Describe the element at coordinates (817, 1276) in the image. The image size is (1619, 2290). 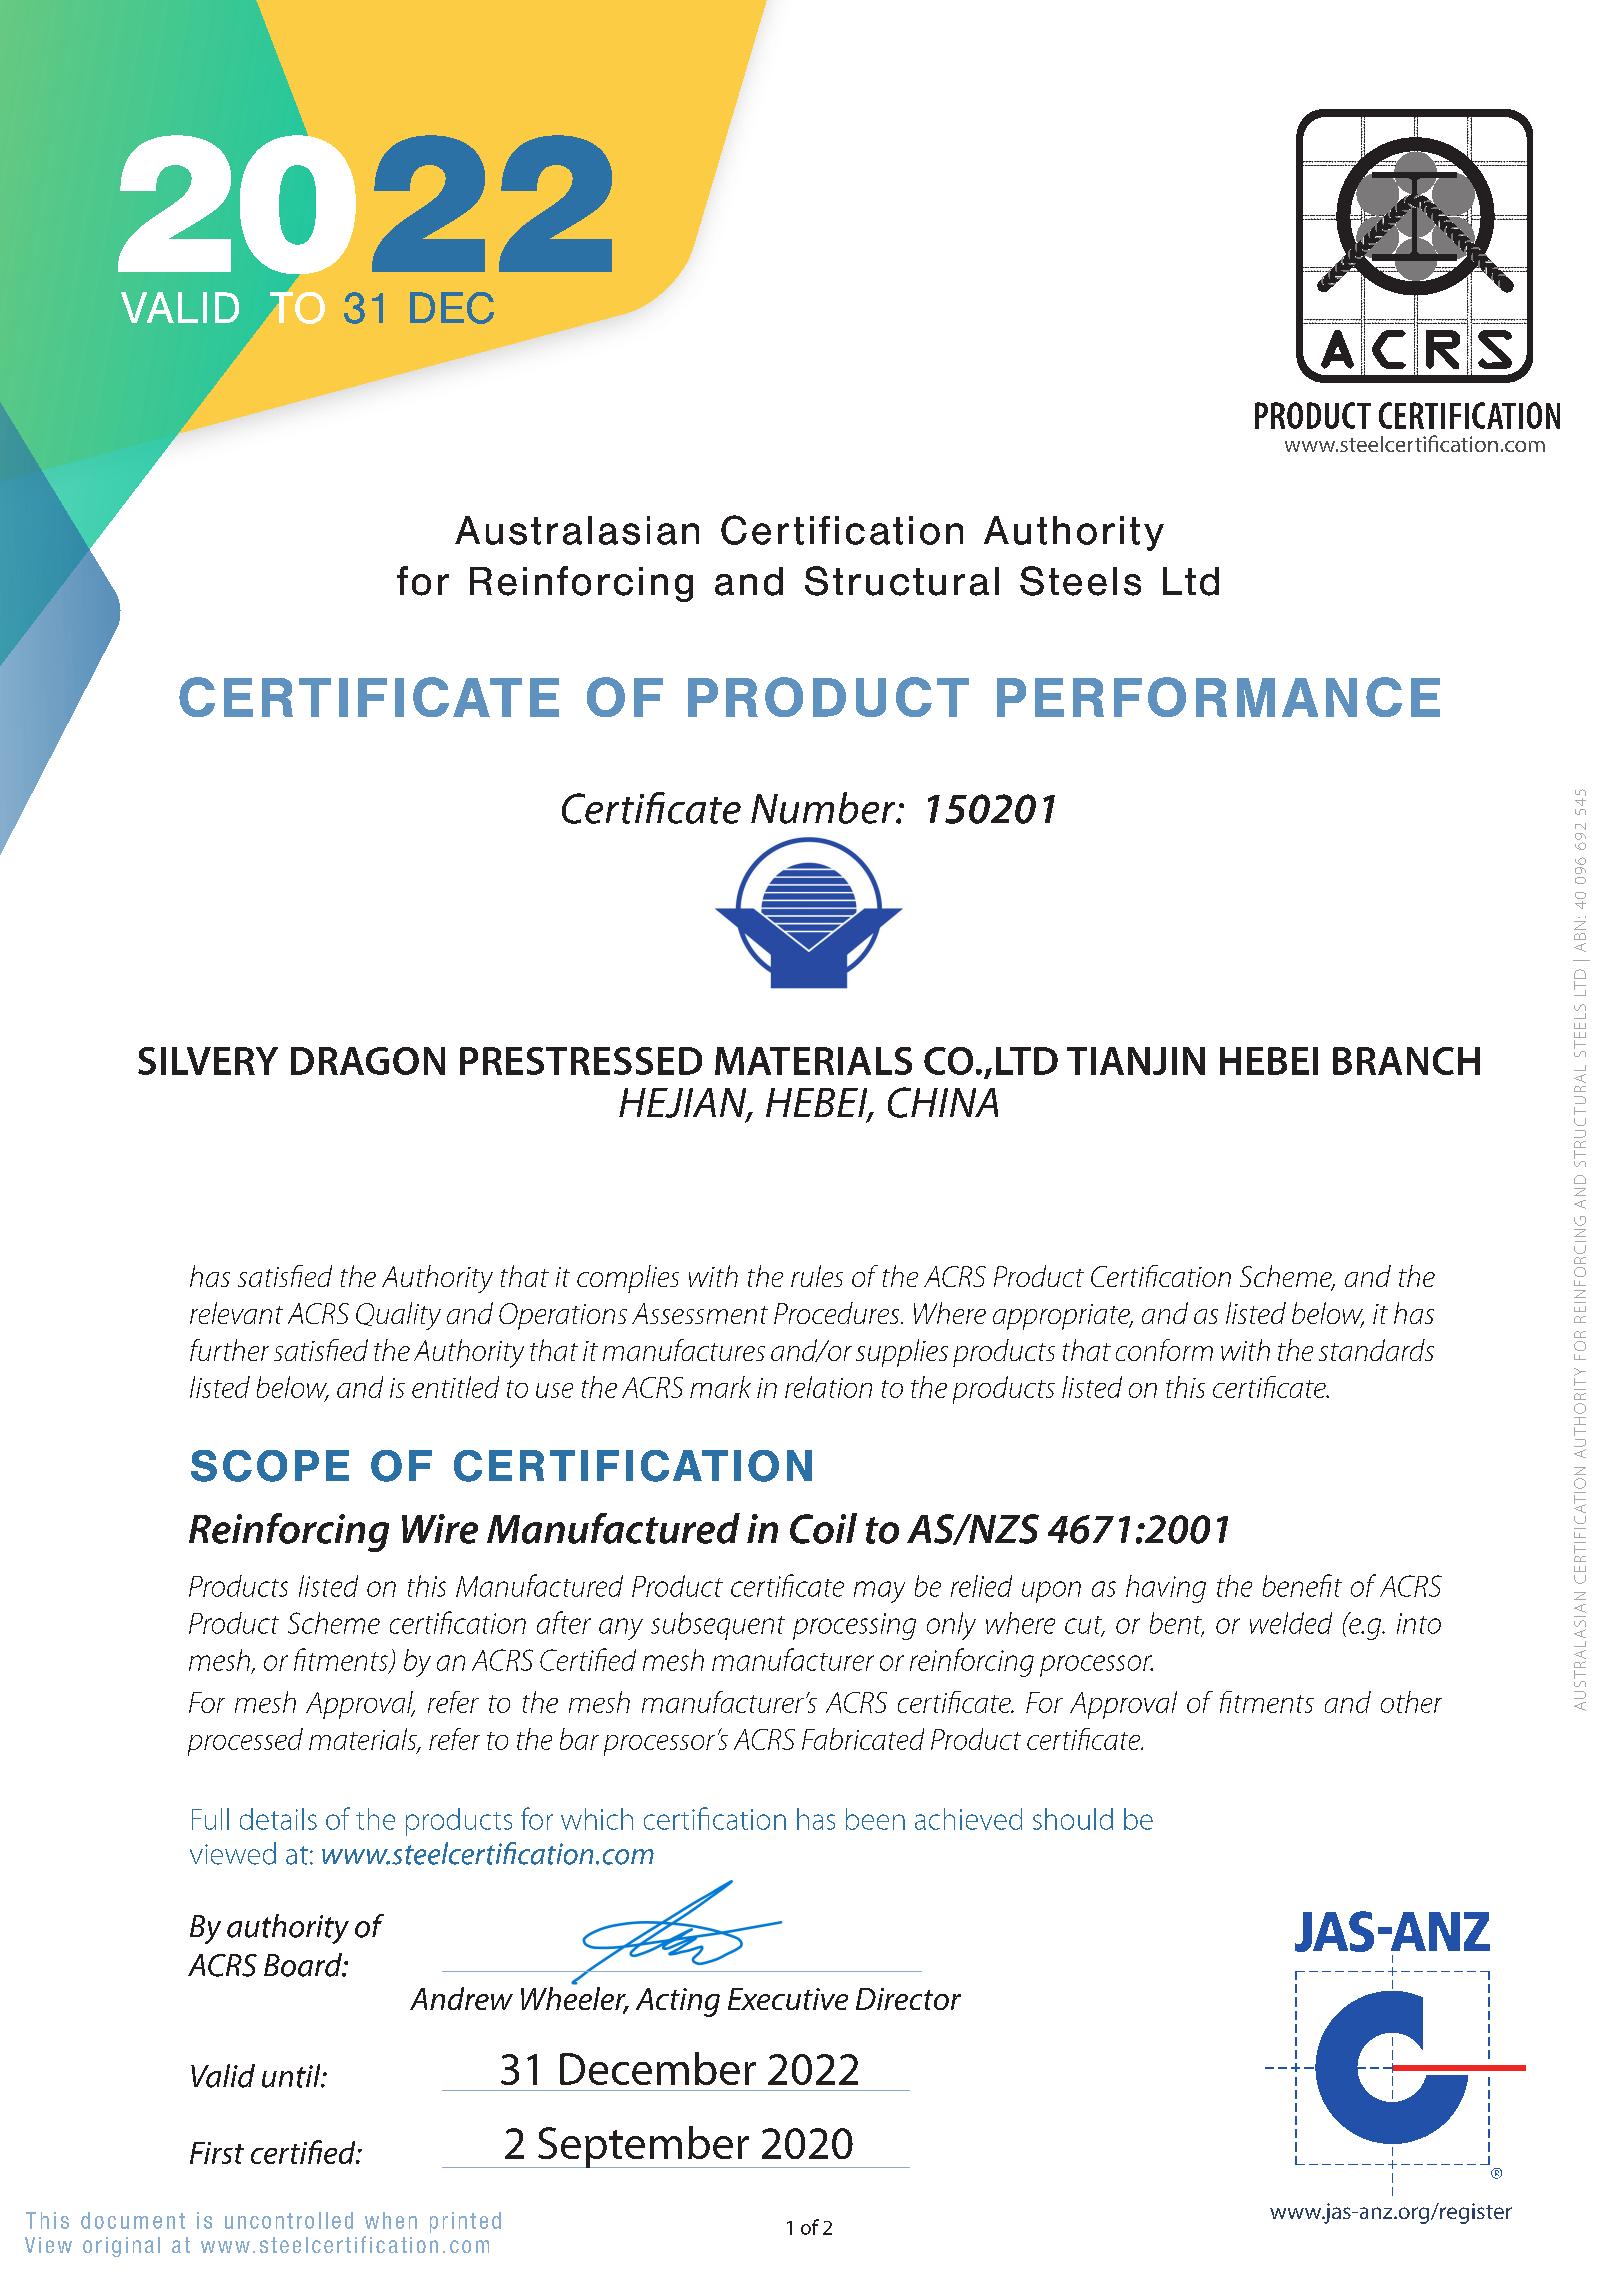
I see `rules` at that location.
